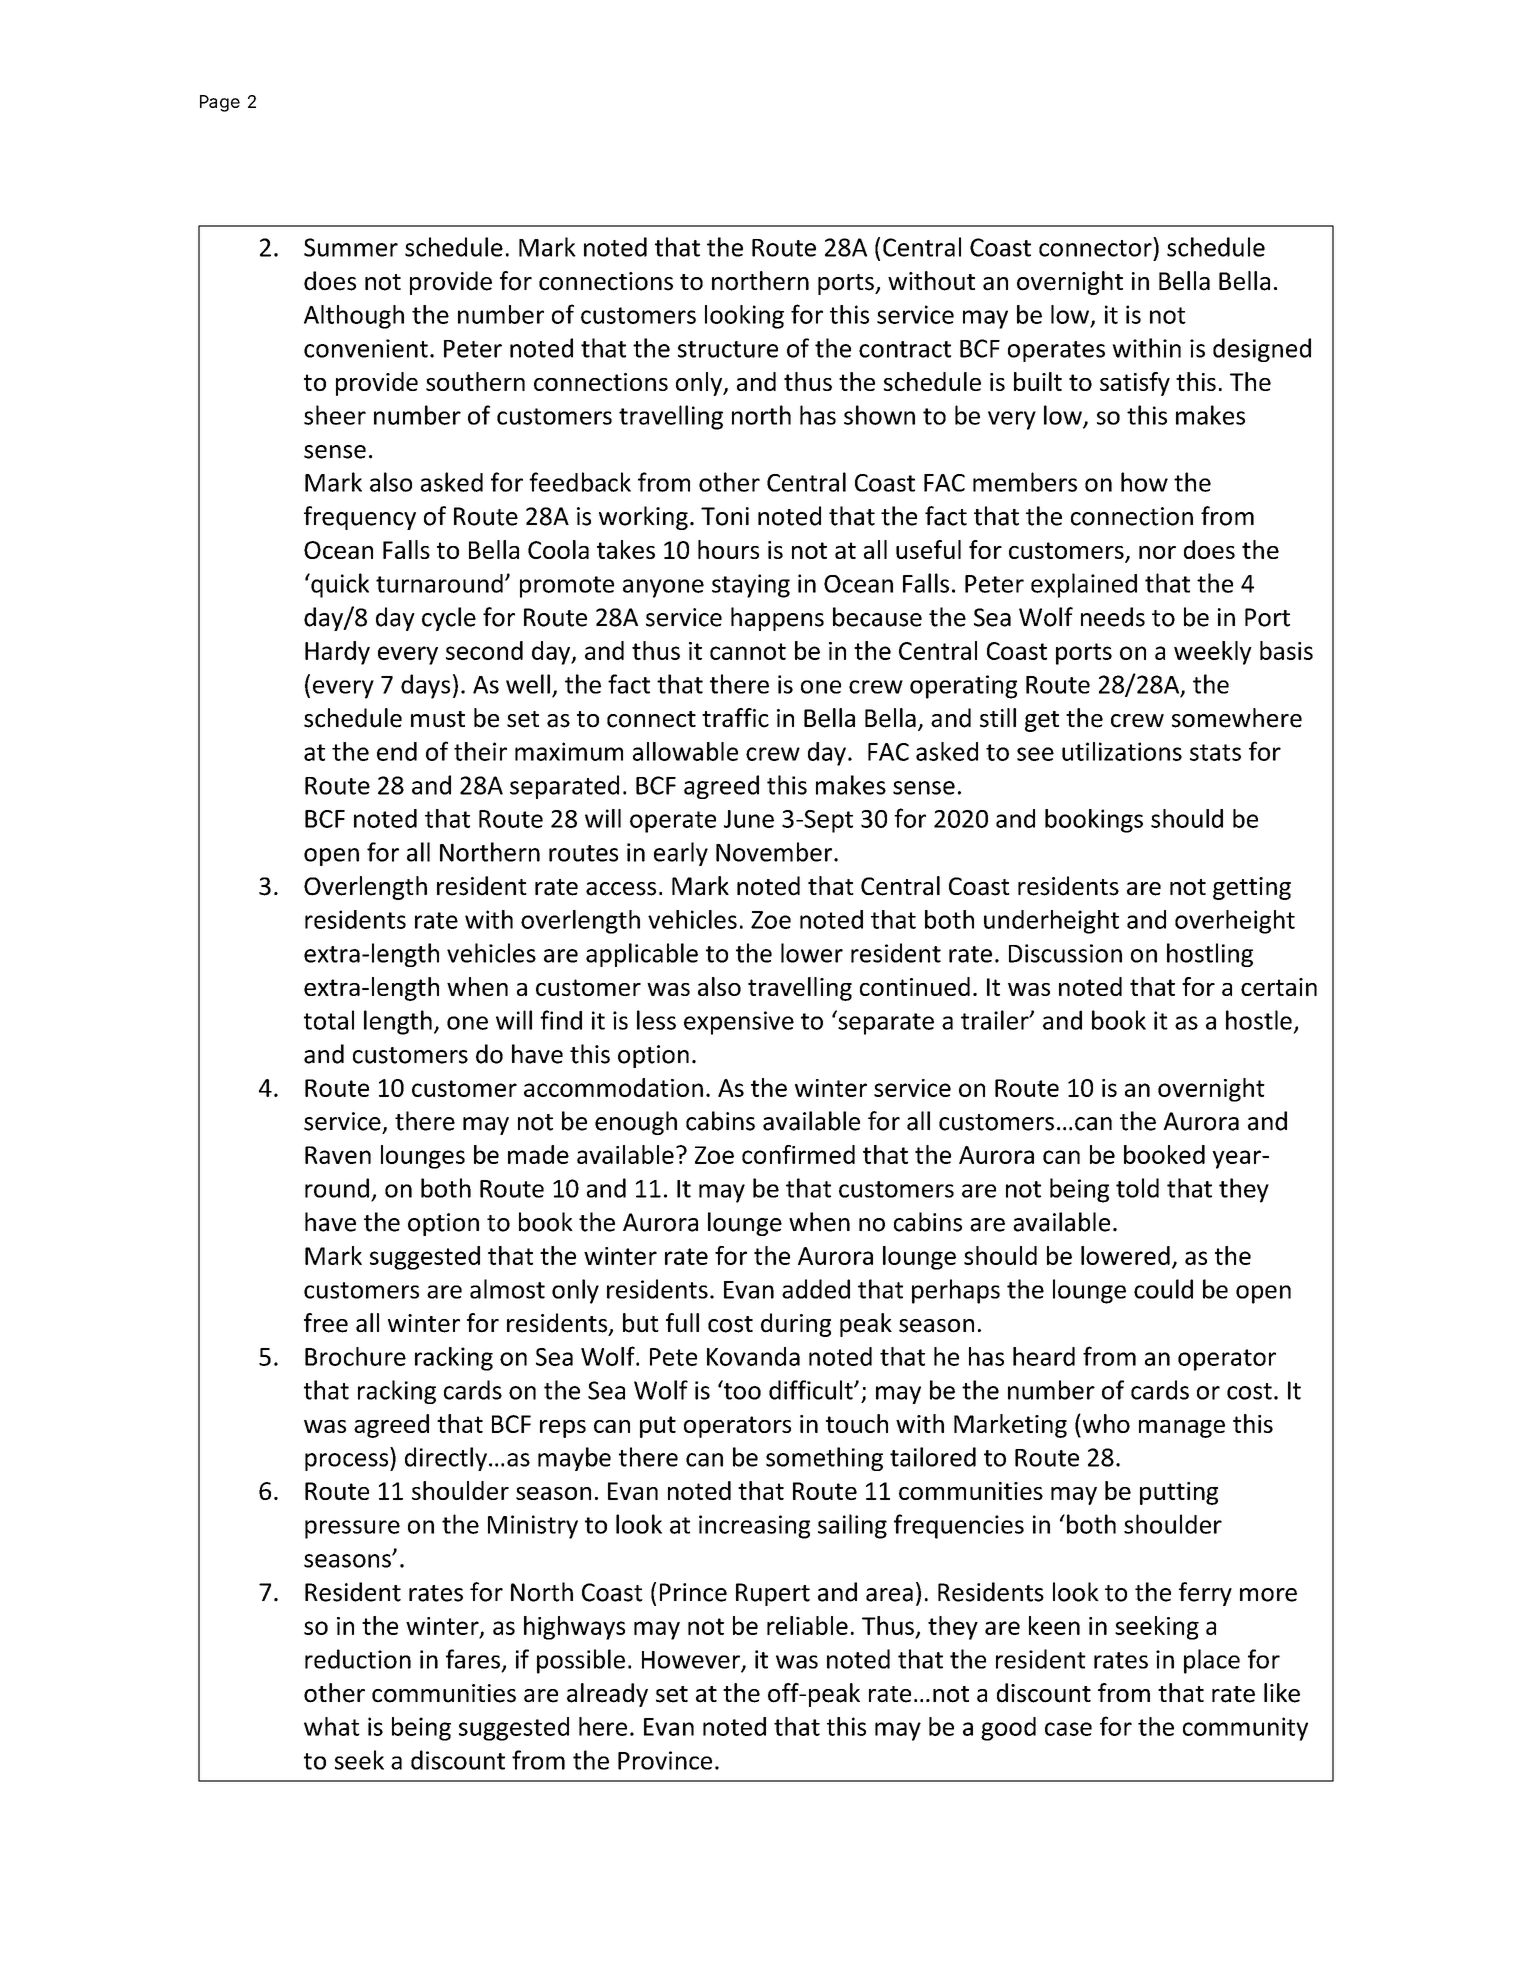  I want to click on told, so click(1137, 1188).
